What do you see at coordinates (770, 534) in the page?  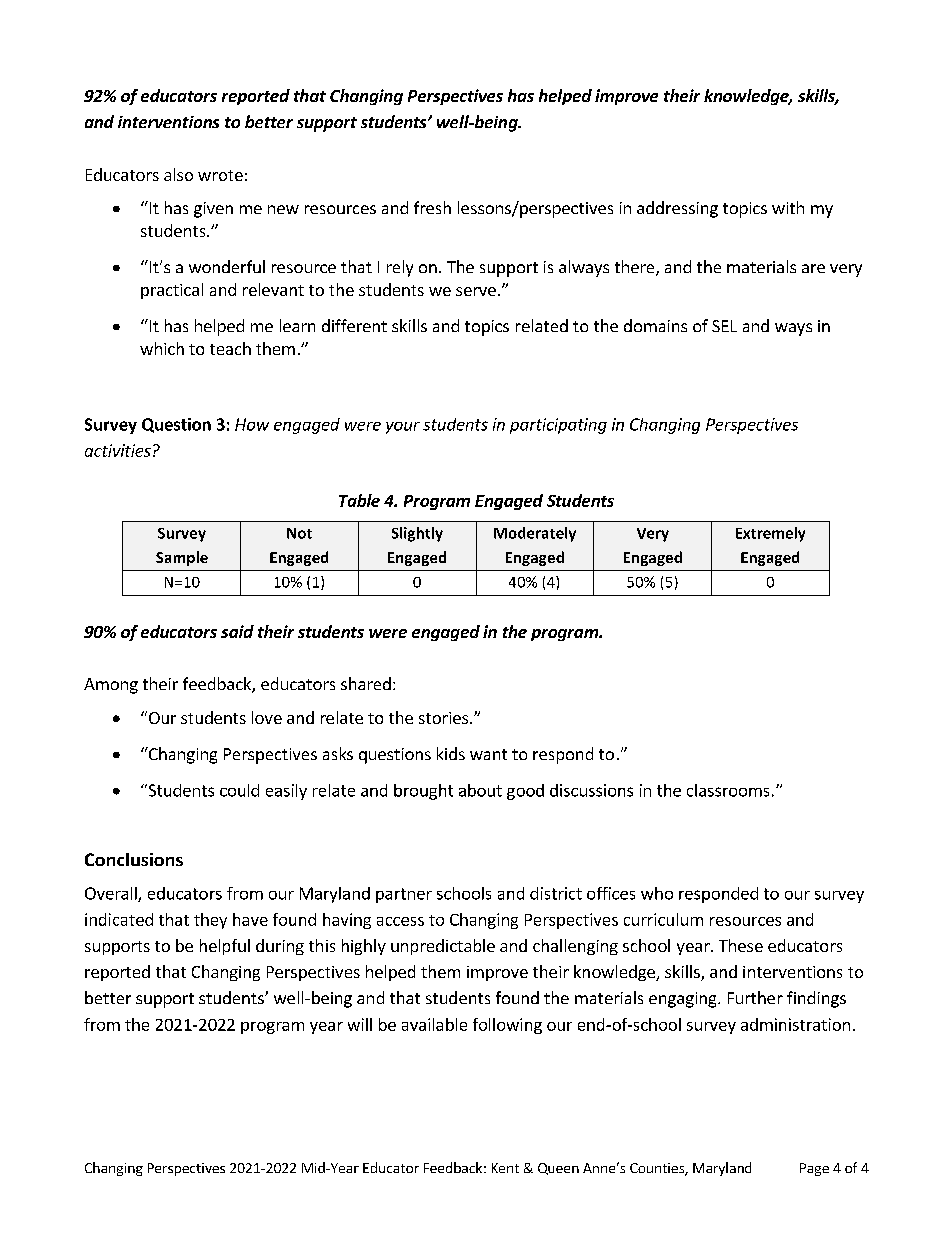 I see `Extremely` at bounding box center [770, 534].
